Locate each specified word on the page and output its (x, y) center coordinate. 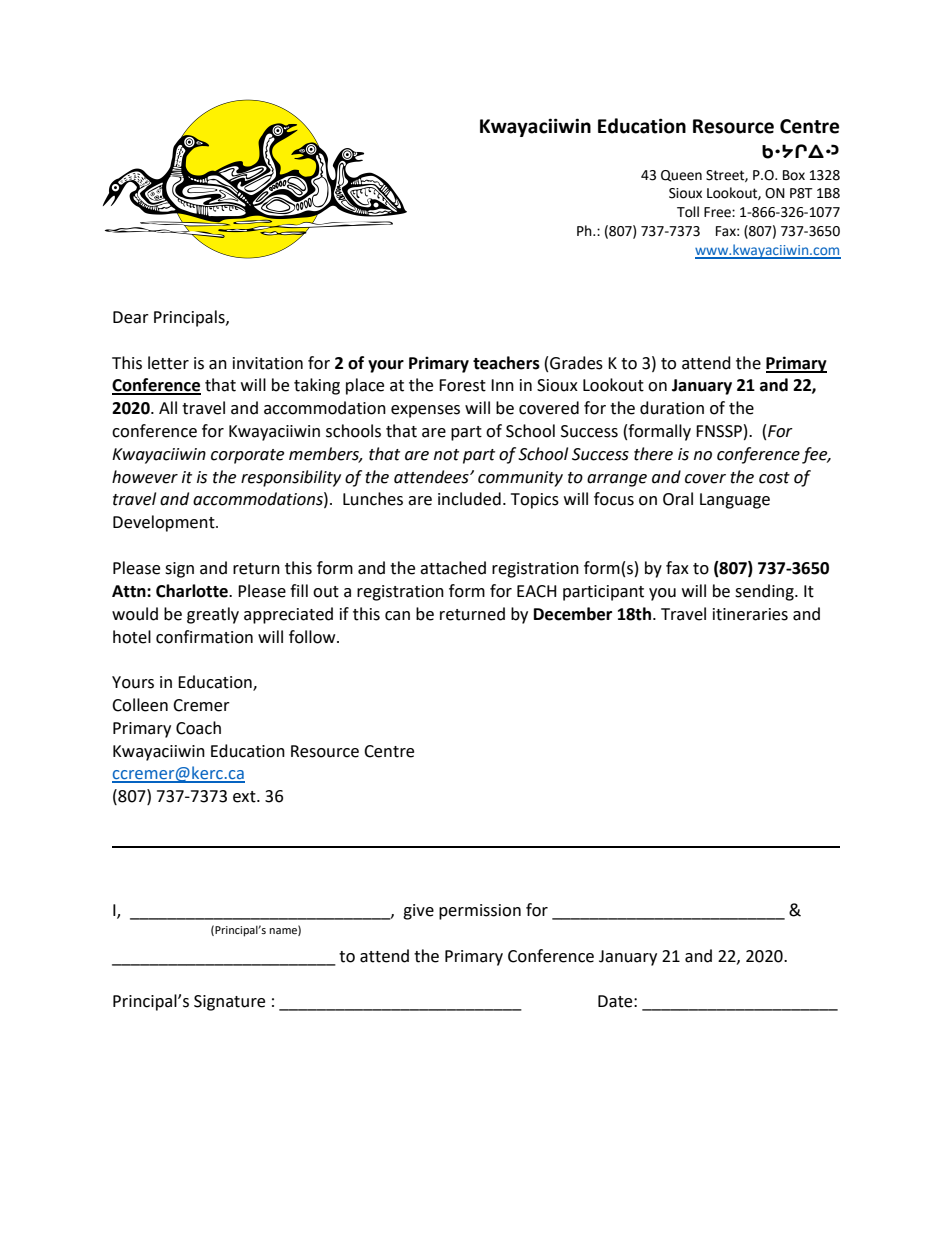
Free (718, 212)
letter (168, 363)
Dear (131, 317)
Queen (681, 176)
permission (480, 912)
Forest (462, 385)
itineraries (750, 614)
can (397, 616)
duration (672, 408)
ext (245, 797)
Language (735, 501)
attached (453, 568)
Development (165, 523)
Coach (198, 728)
